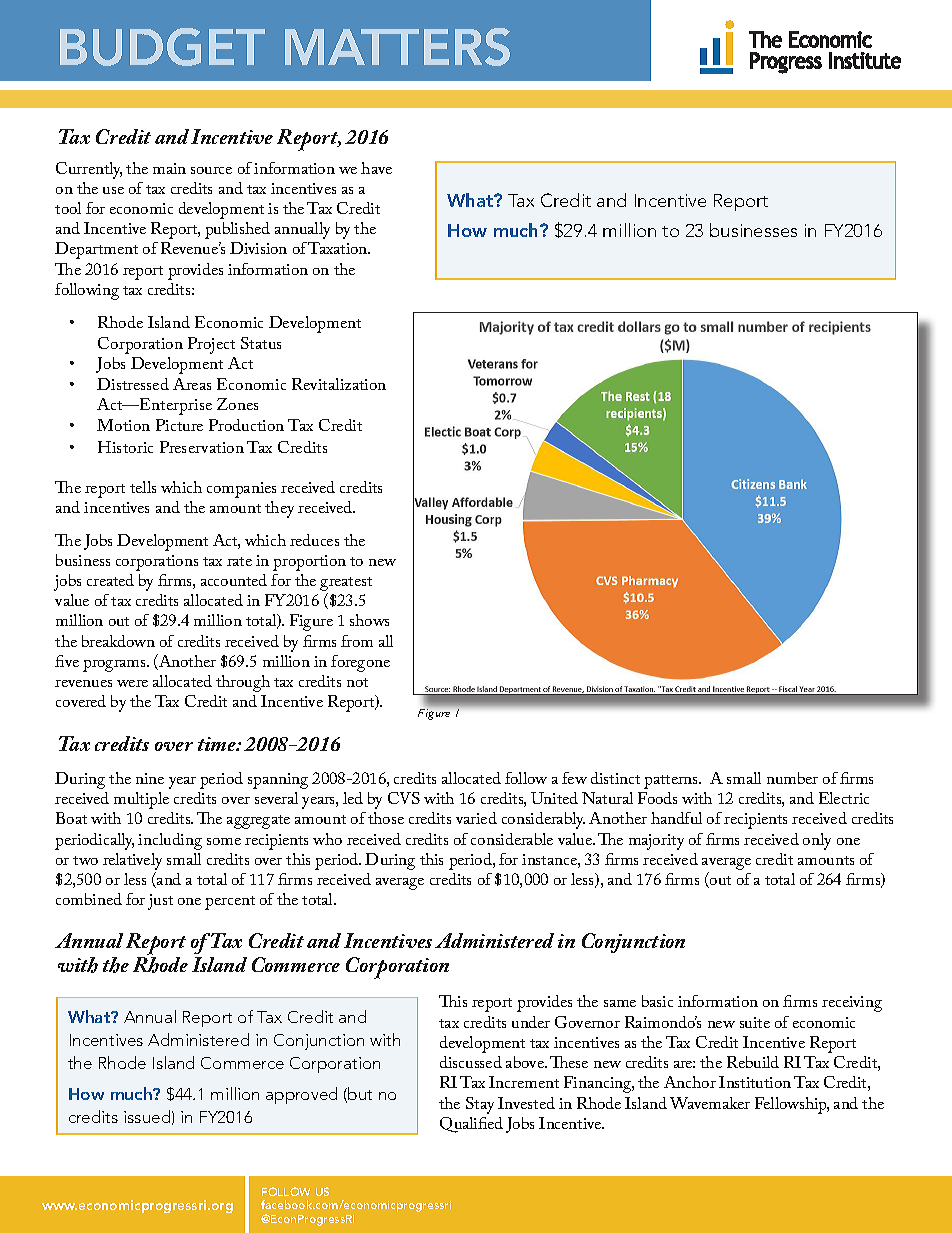 The image size is (952, 1233). Describe the element at coordinates (110, 580) in the screenshot. I see `created` at that location.
